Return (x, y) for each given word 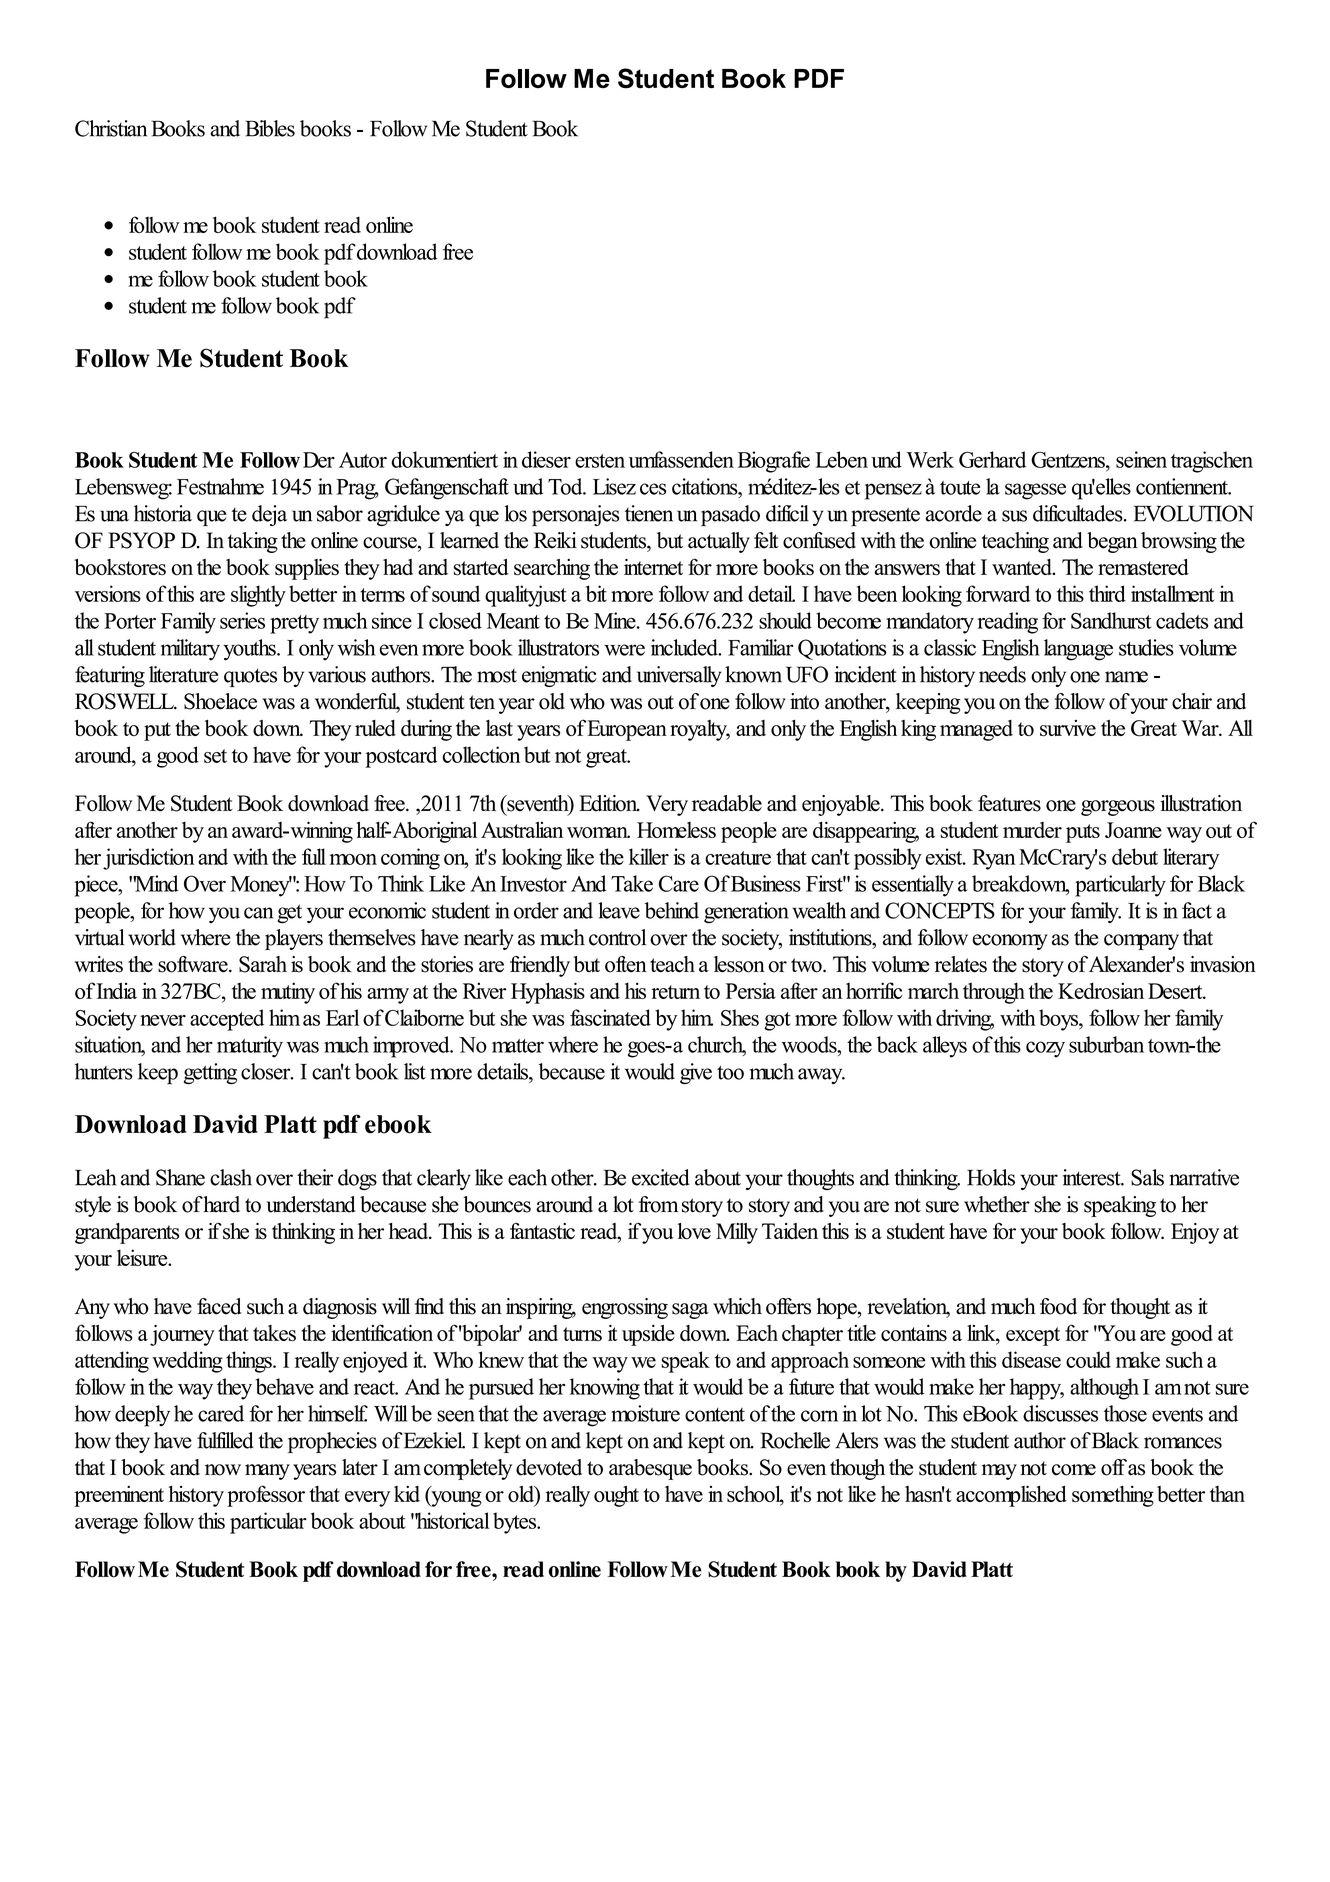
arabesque (650, 1469)
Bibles (270, 128)
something (1113, 1496)
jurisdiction (148, 859)
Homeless (676, 830)
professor (266, 1496)
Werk (930, 459)
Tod (566, 486)
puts (1083, 833)
